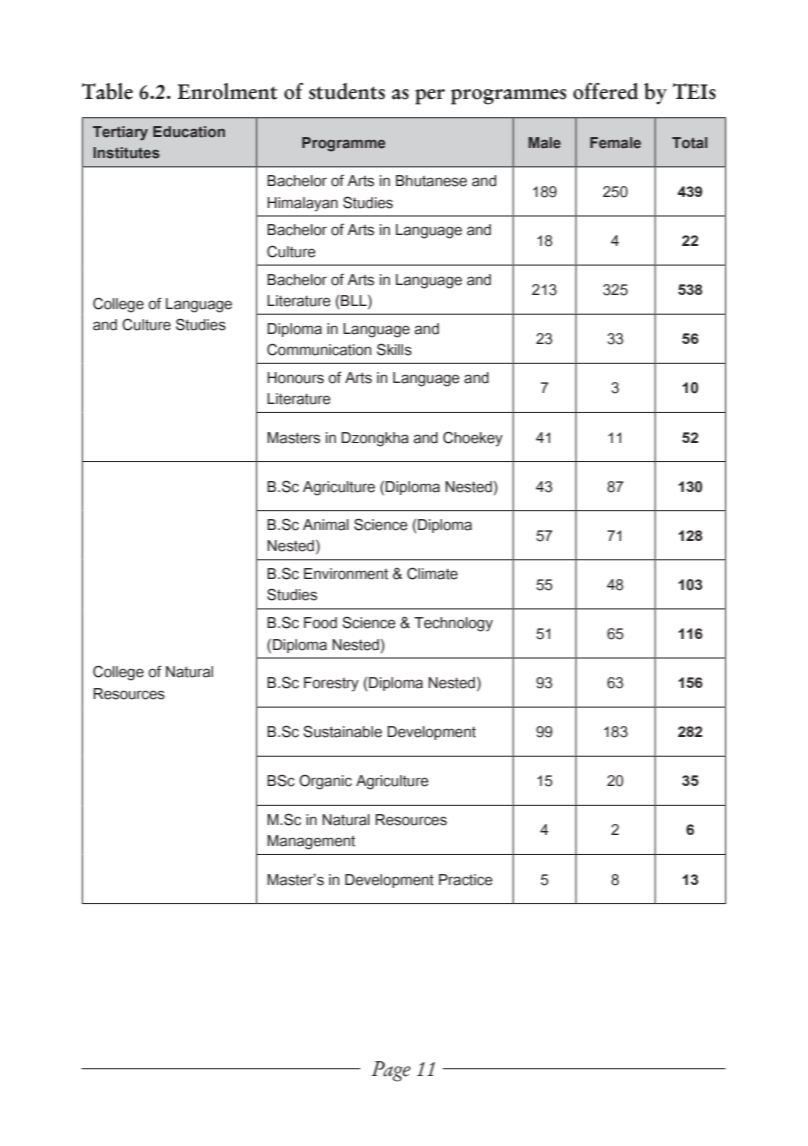 This screenshot has width=808, height=1146. What do you see at coordinates (430, 97) in the screenshot?
I see `per` at bounding box center [430, 97].
